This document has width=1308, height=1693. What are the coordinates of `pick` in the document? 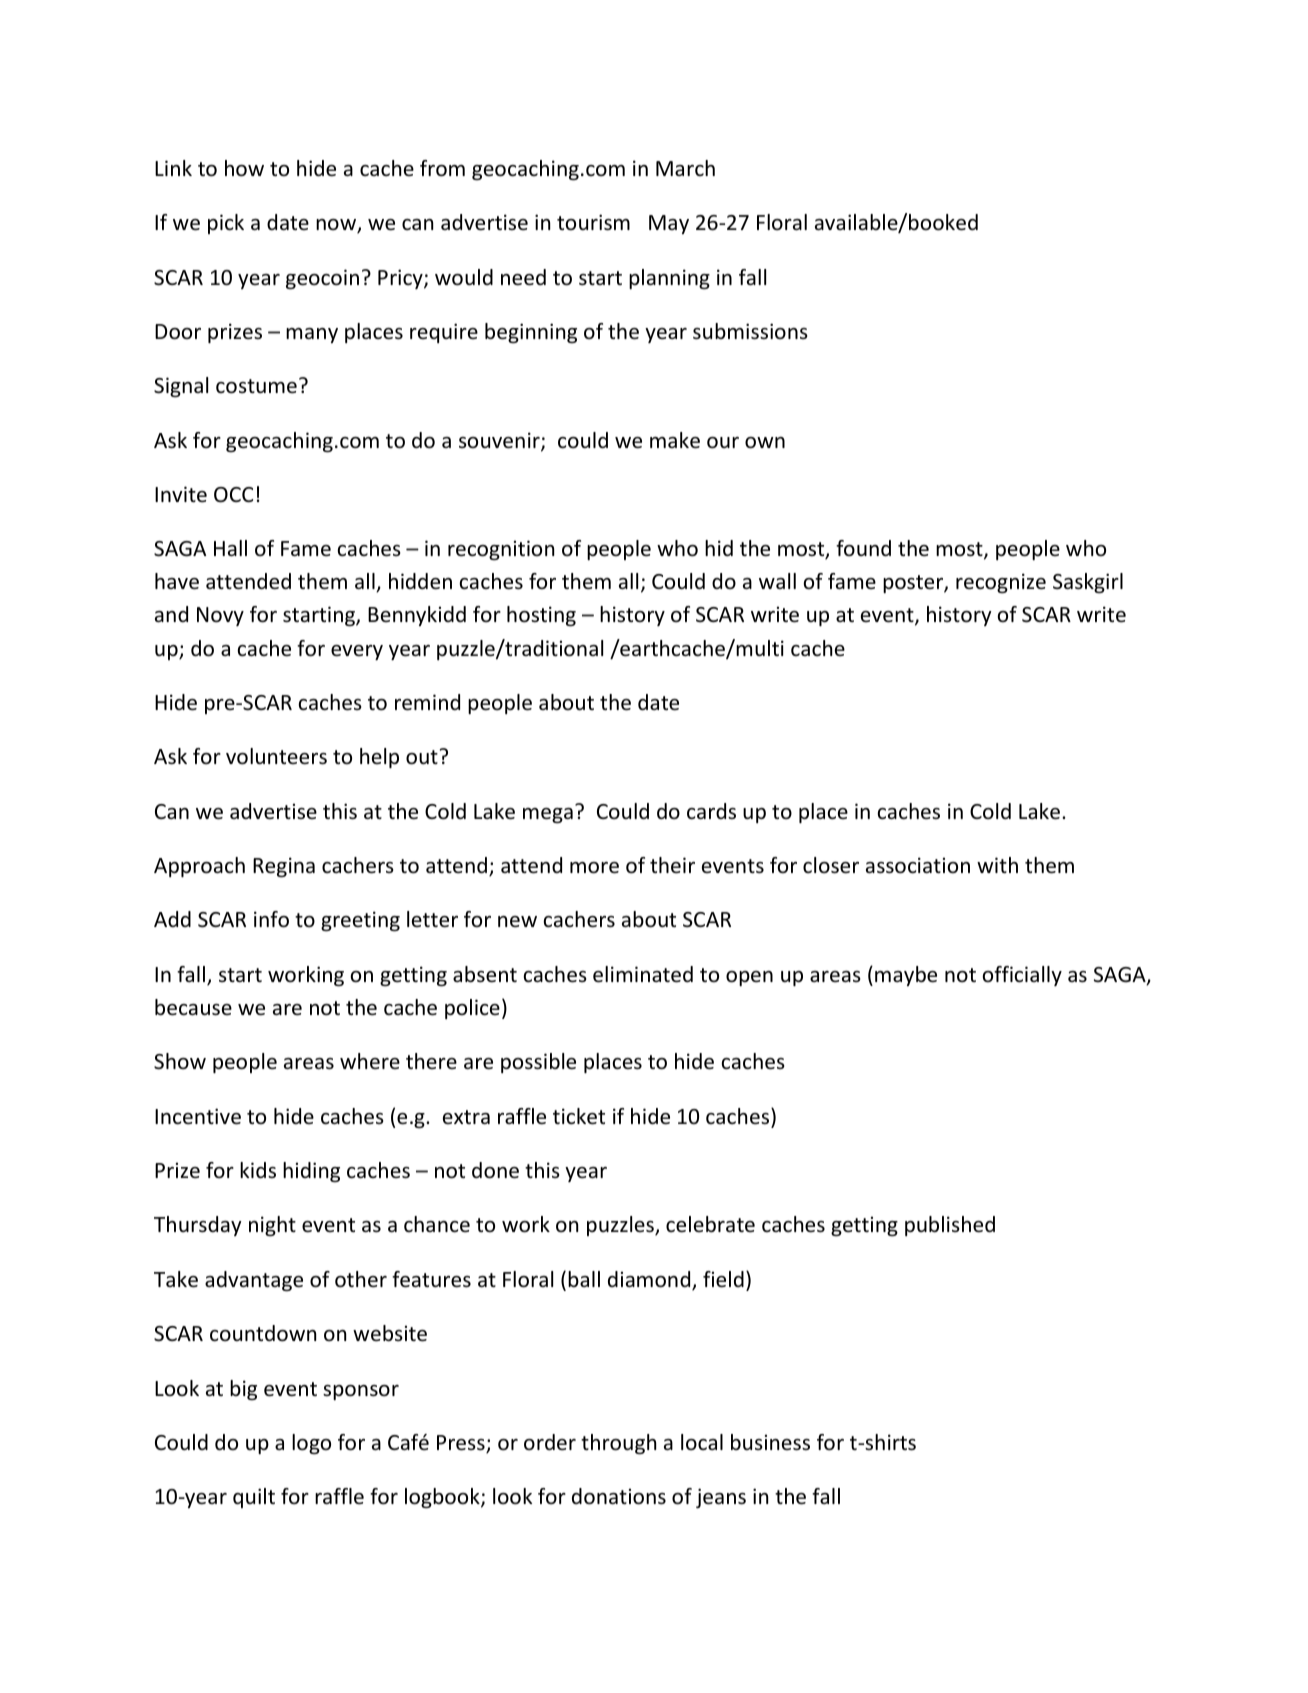 It's located at (226, 224).
